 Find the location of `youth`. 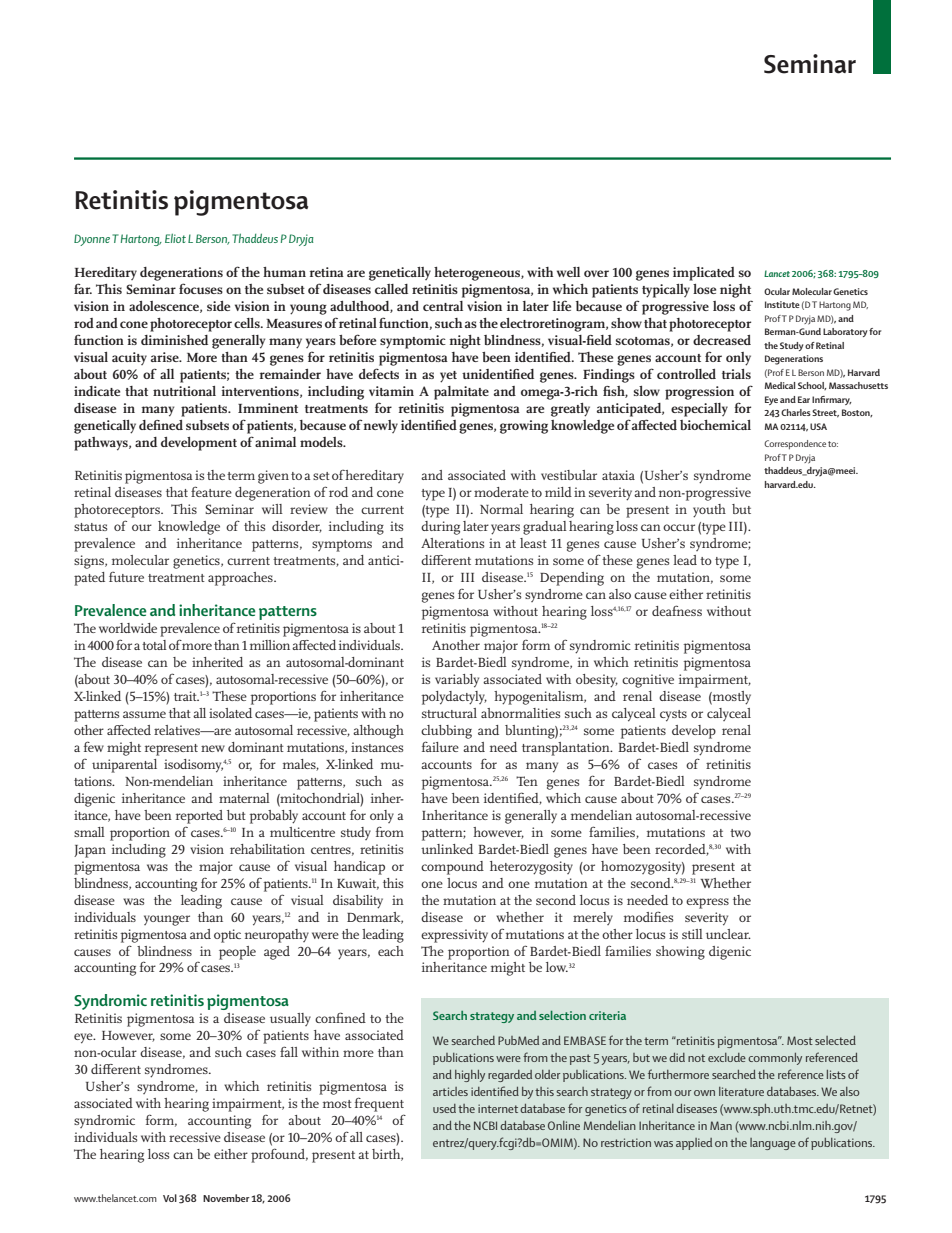

youth is located at coordinates (709, 511).
